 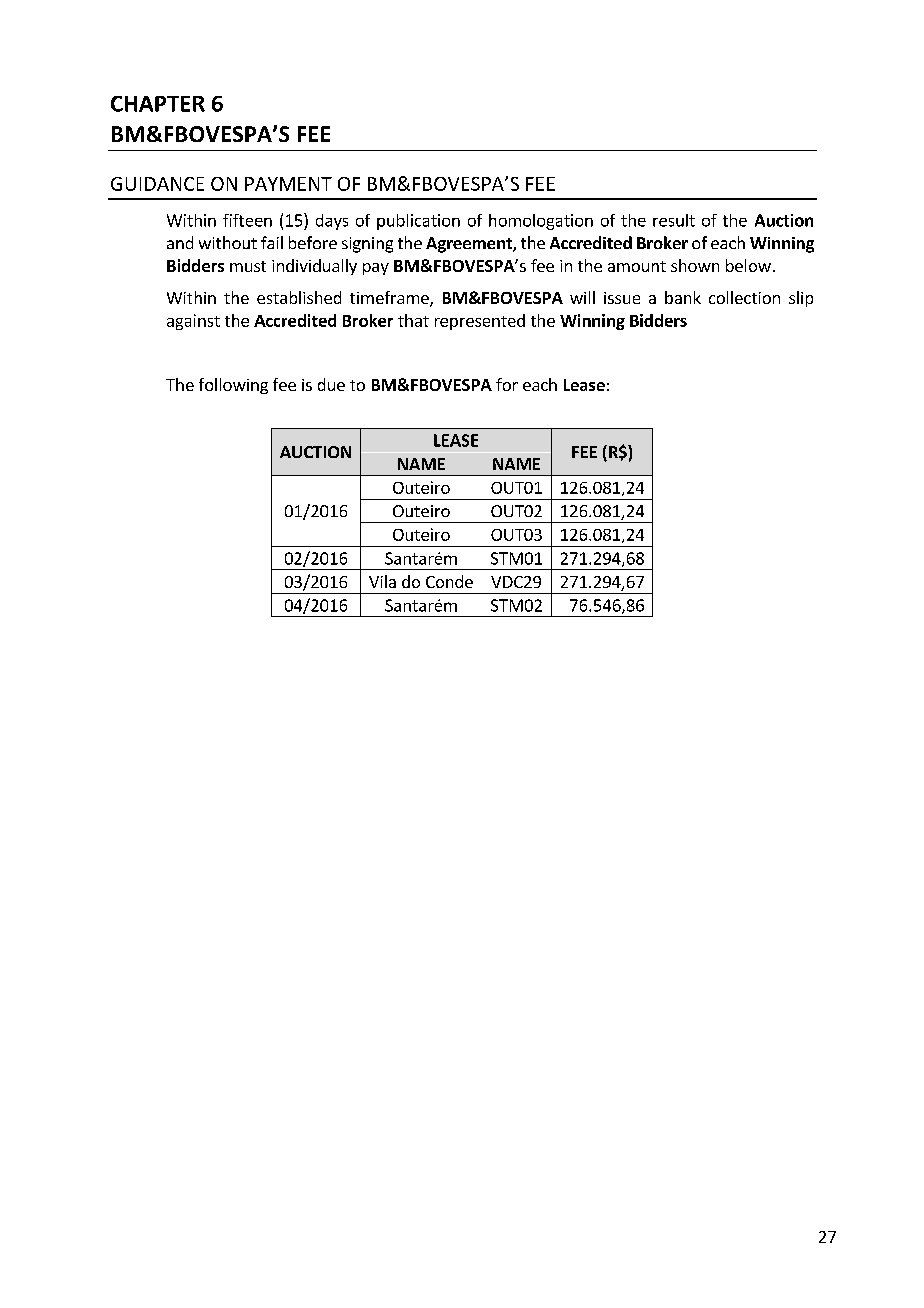 What do you see at coordinates (382, 581) in the page?
I see `Vila` at bounding box center [382, 581].
